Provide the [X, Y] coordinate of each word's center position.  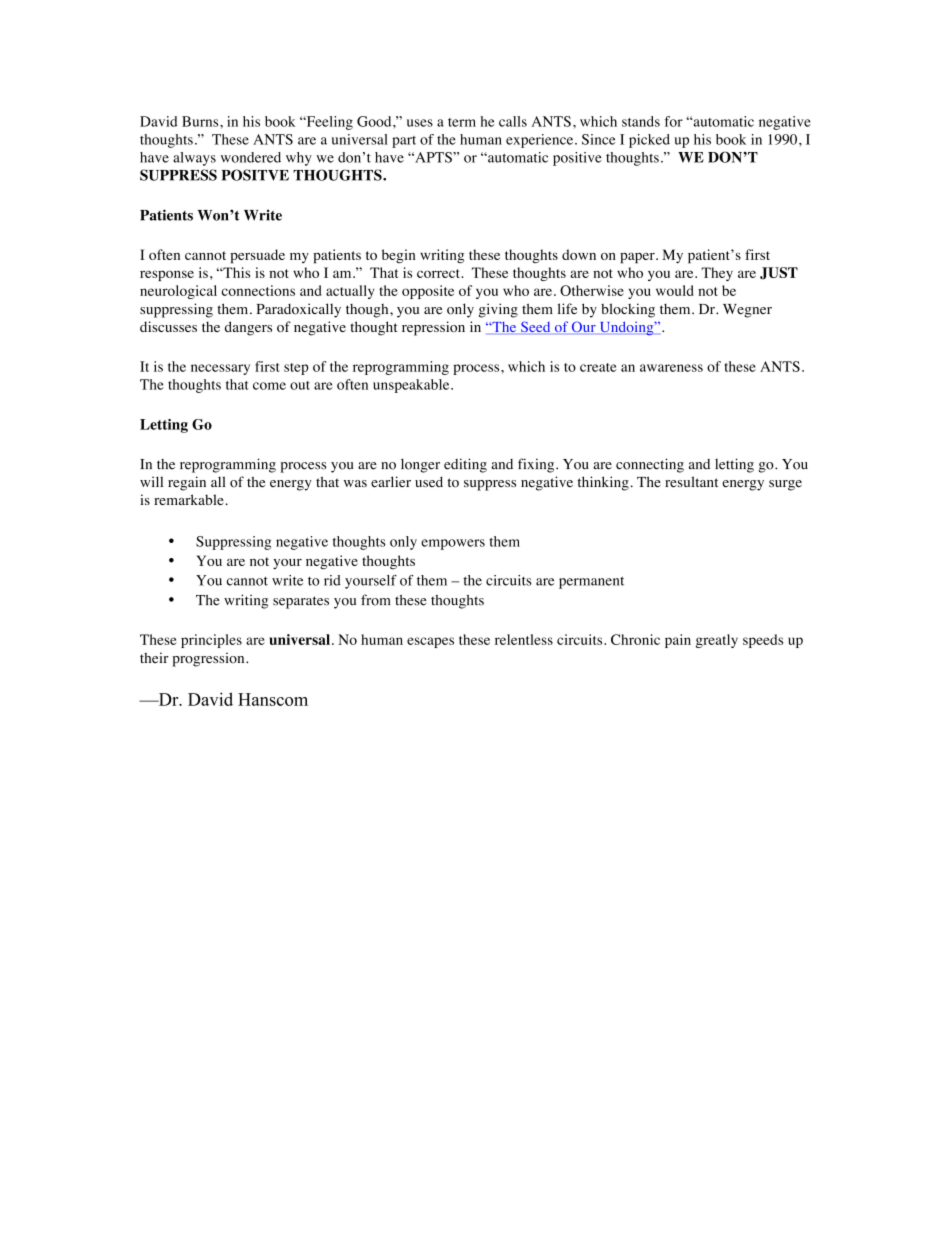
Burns [201, 121]
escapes [430, 642]
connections [258, 290]
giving [498, 310]
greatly [717, 641]
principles [211, 641]
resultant [691, 482]
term [462, 122]
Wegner [747, 311]
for [674, 121]
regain [187, 483]
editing [465, 465]
